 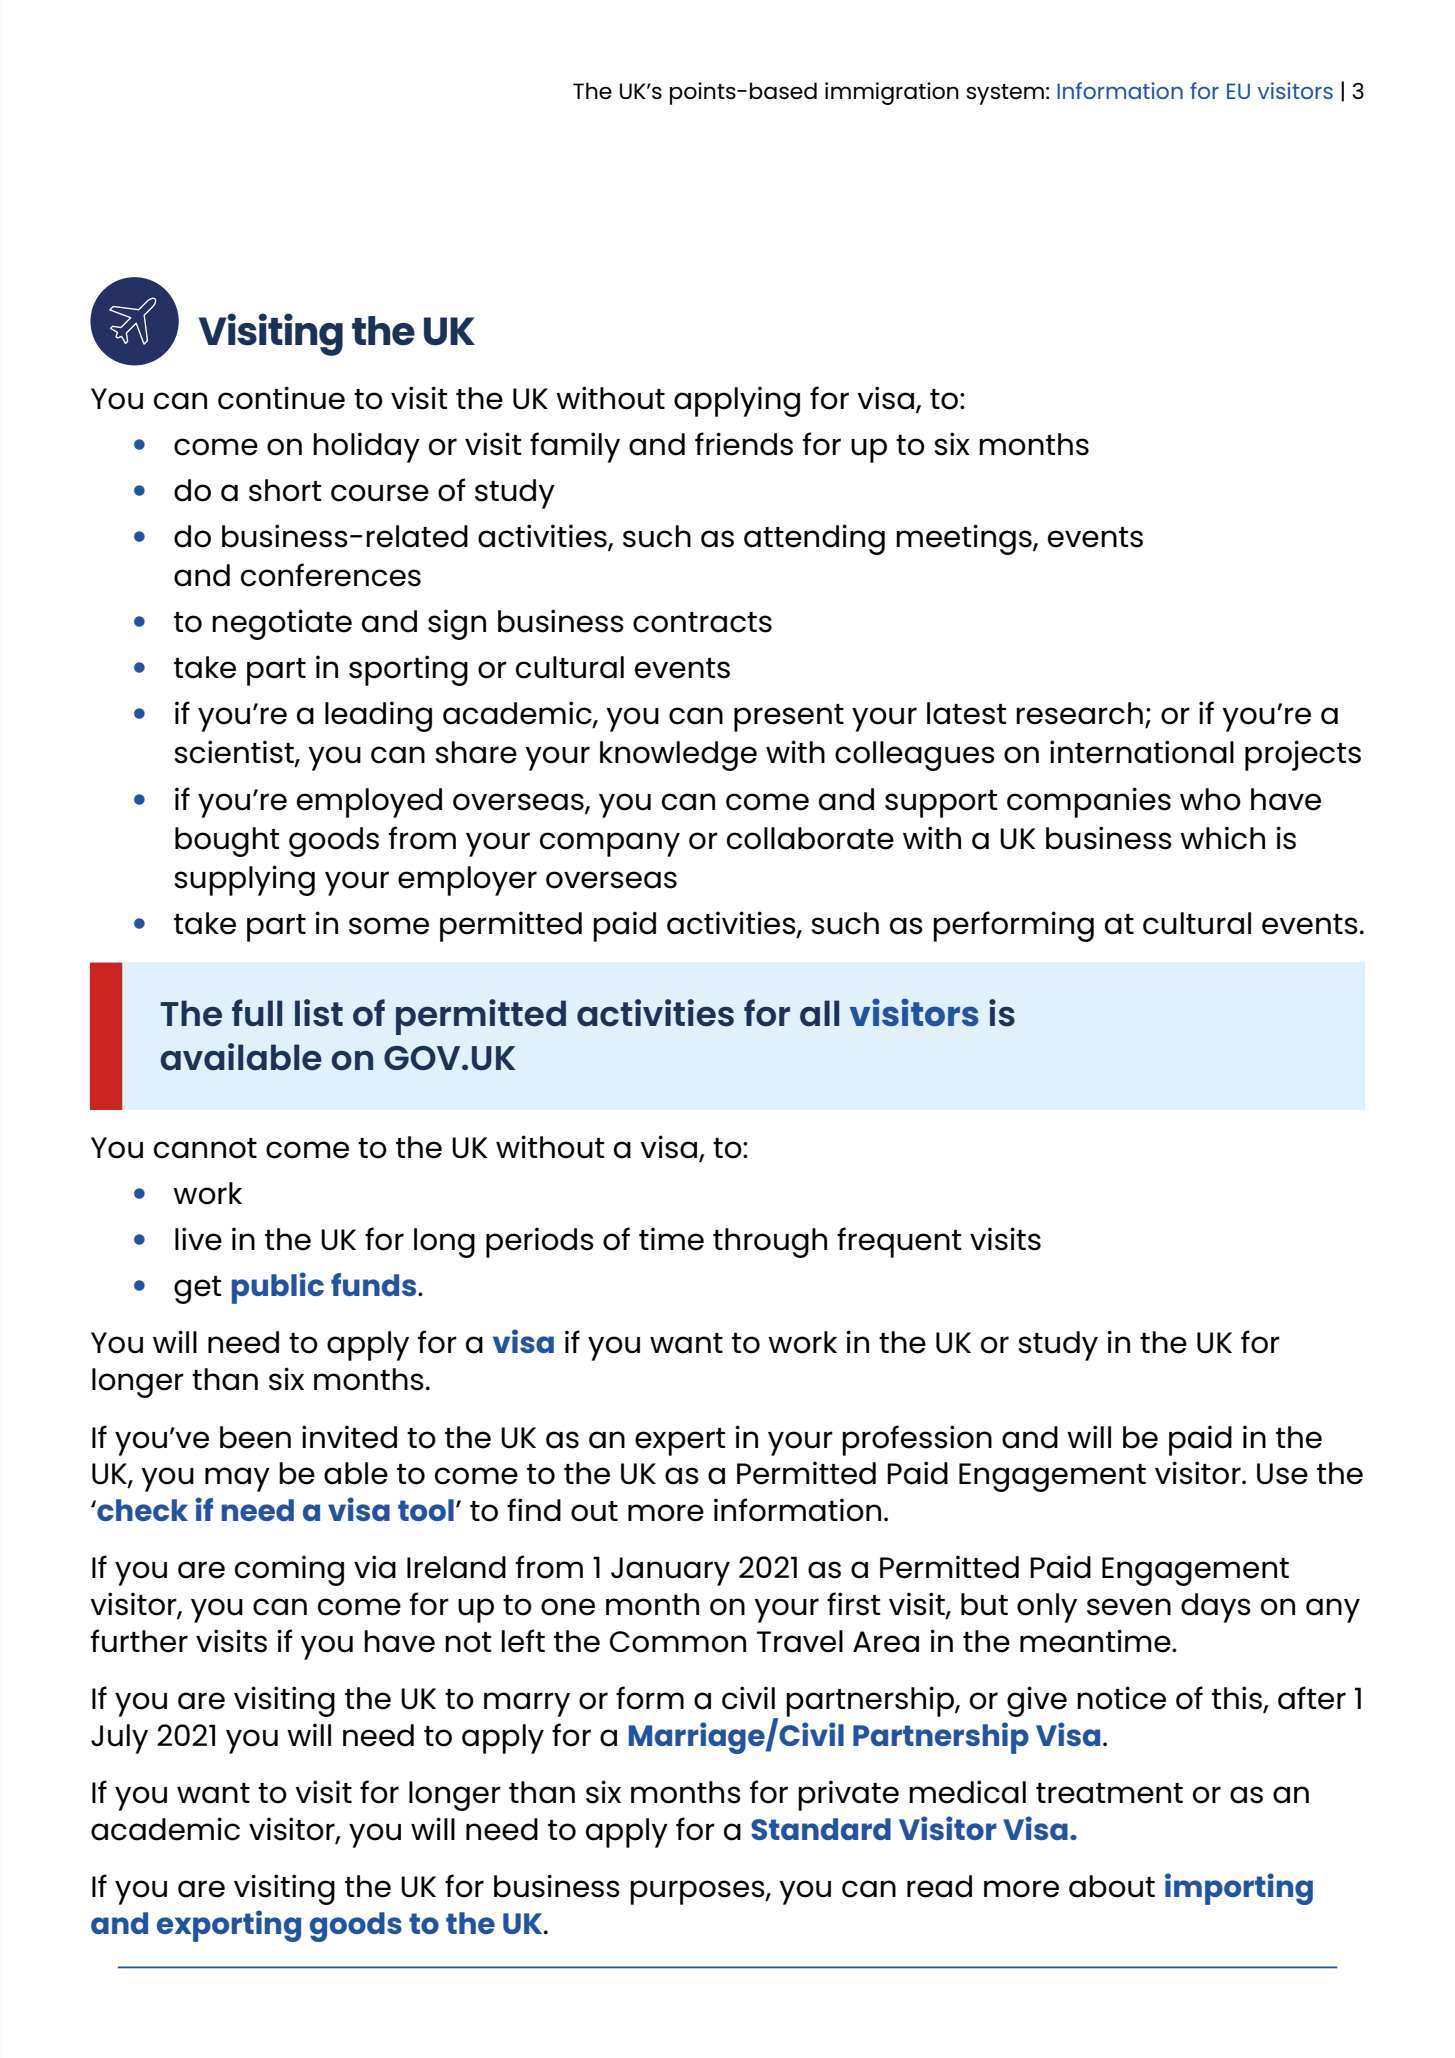 What do you see at coordinates (255, 1437) in the screenshot?
I see `been` at bounding box center [255, 1437].
